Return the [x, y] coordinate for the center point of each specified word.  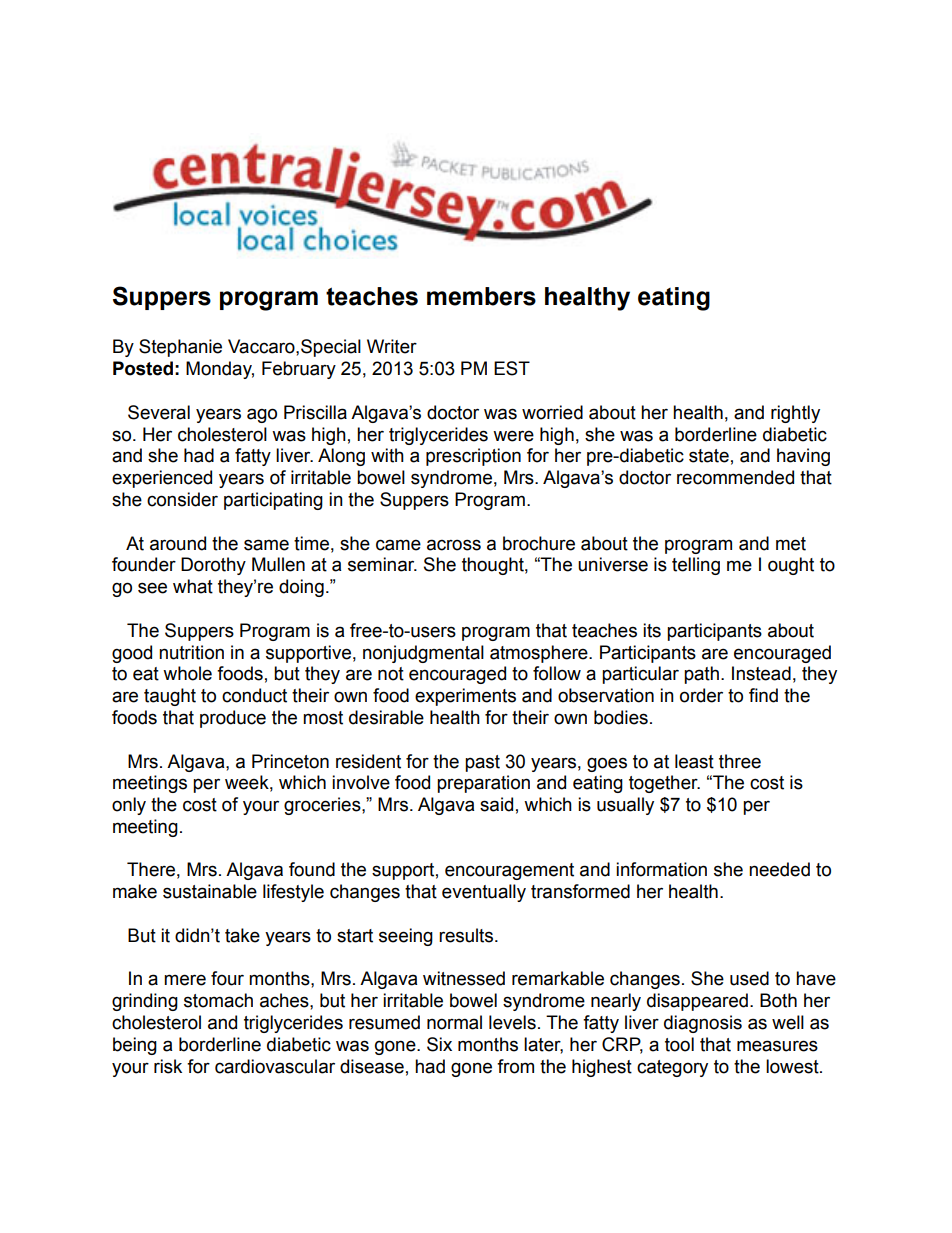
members [481, 296]
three [740, 761]
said [496, 804]
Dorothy [213, 566]
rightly [795, 414]
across [454, 545]
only [129, 806]
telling [696, 566]
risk [168, 1066]
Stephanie [180, 348]
